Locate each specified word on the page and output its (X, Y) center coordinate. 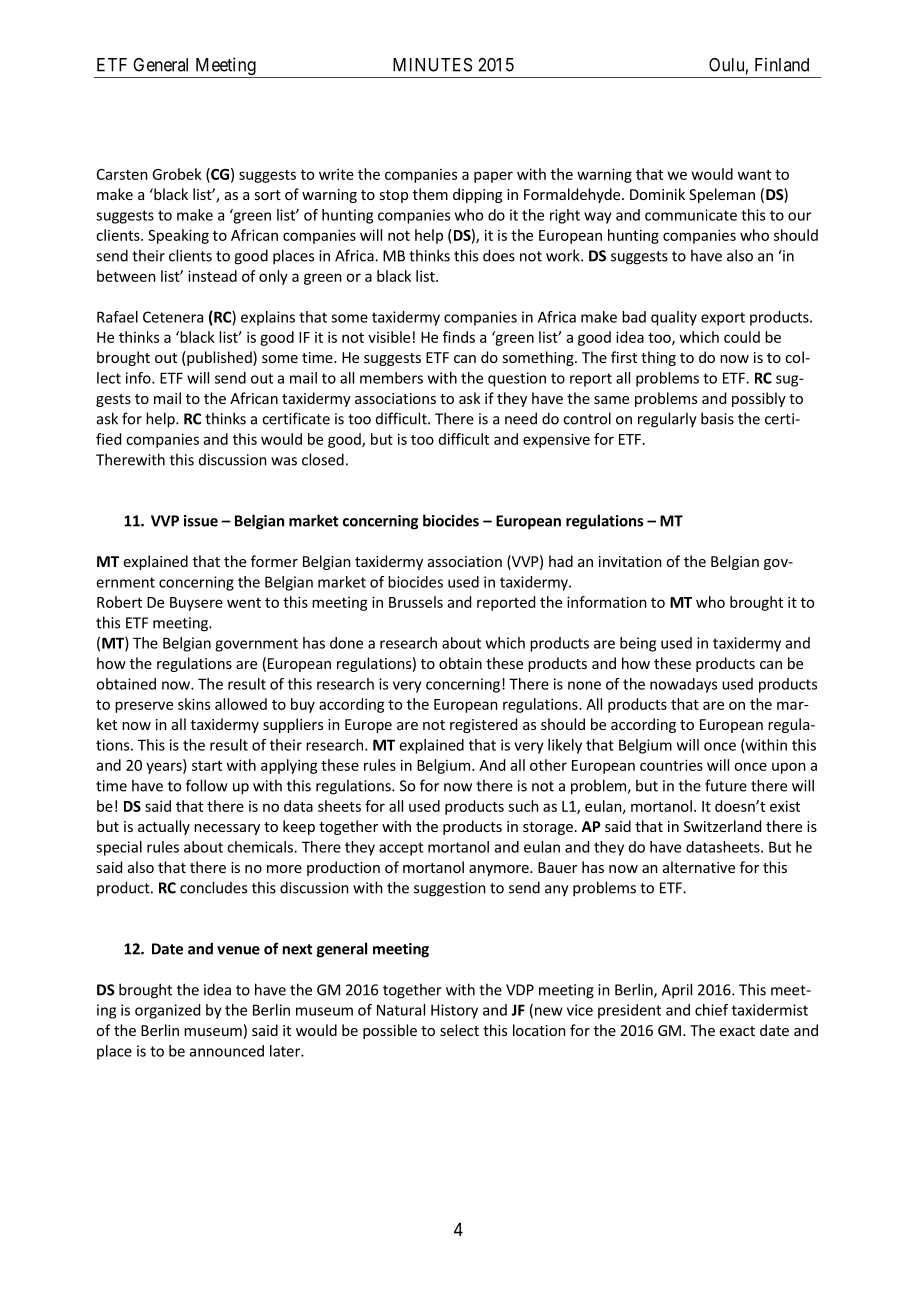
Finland (782, 64)
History (454, 1011)
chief (711, 1010)
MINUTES (432, 65)
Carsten (122, 174)
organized (167, 1011)
